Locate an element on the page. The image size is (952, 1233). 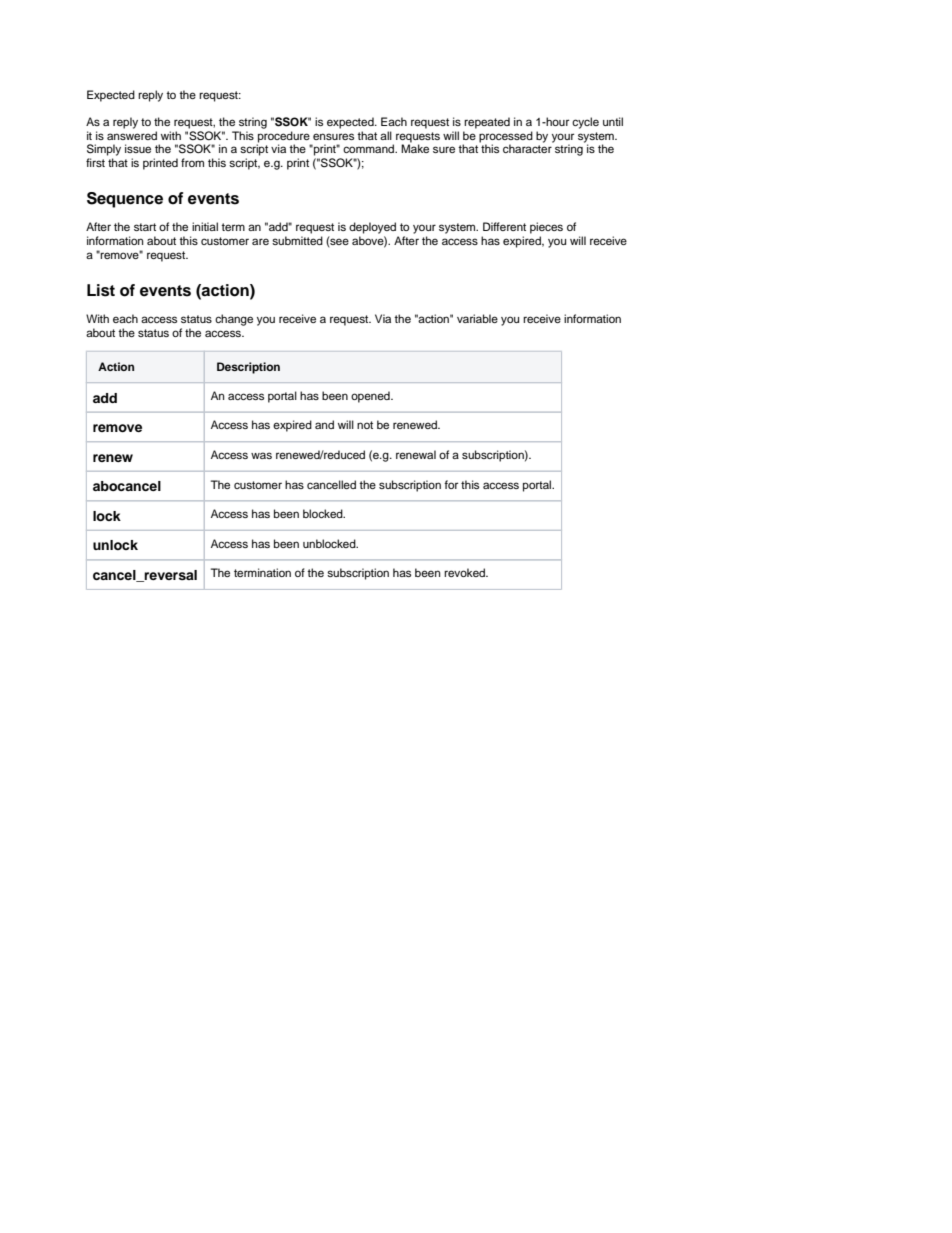
opened is located at coordinates (371, 397).
